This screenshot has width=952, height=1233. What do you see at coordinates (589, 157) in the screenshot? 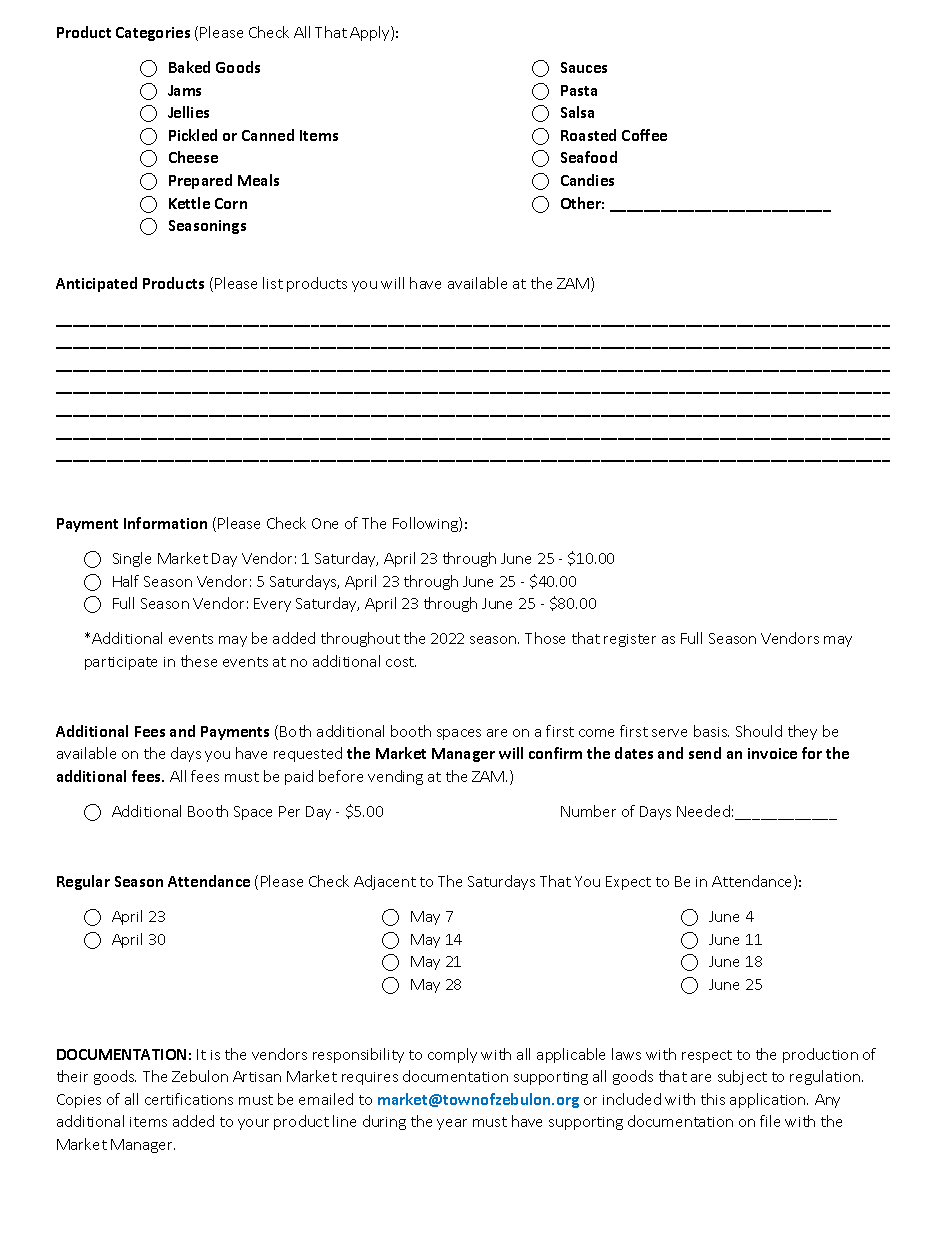
I see `Seafood` at bounding box center [589, 157].
